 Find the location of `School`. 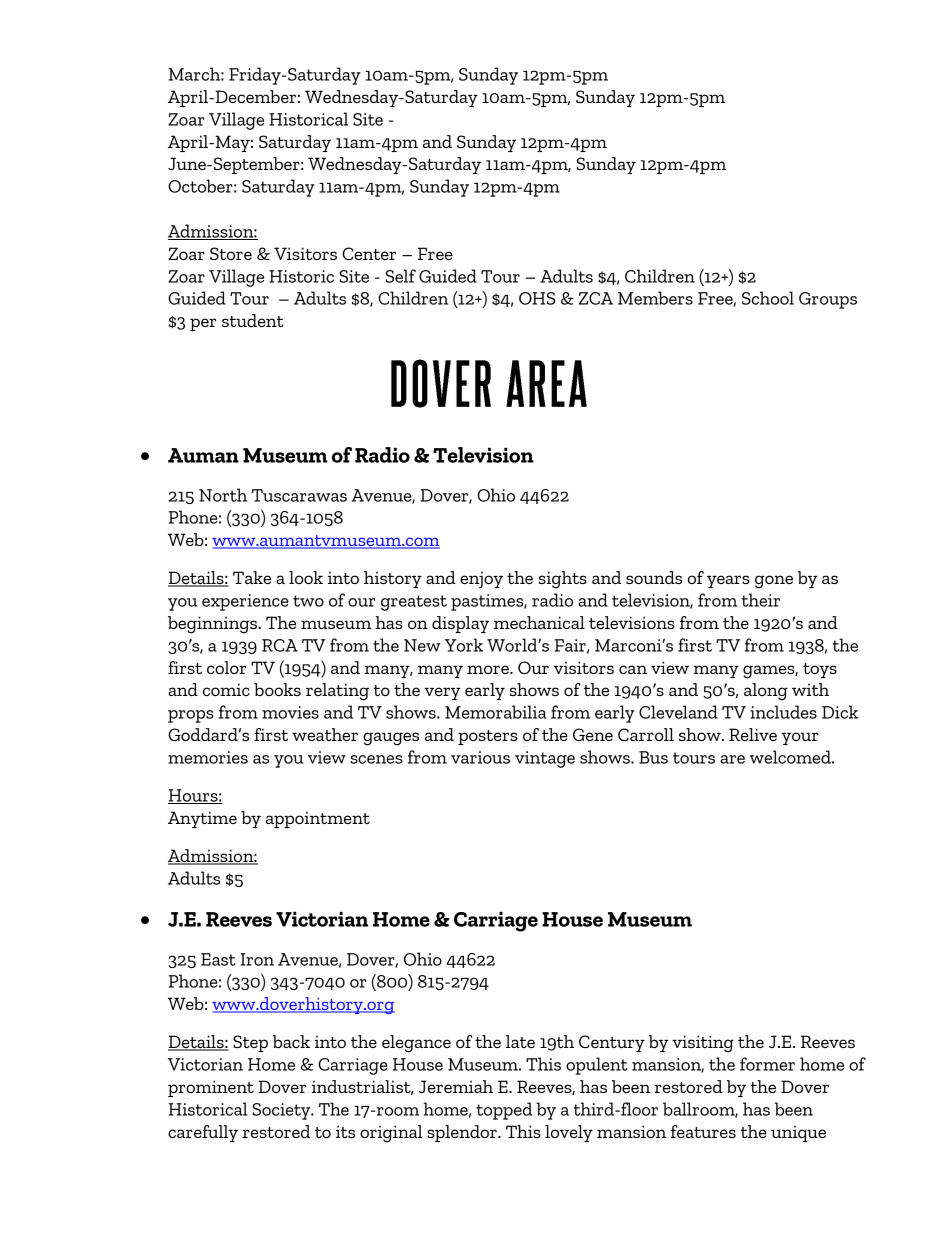

School is located at coordinates (768, 298).
